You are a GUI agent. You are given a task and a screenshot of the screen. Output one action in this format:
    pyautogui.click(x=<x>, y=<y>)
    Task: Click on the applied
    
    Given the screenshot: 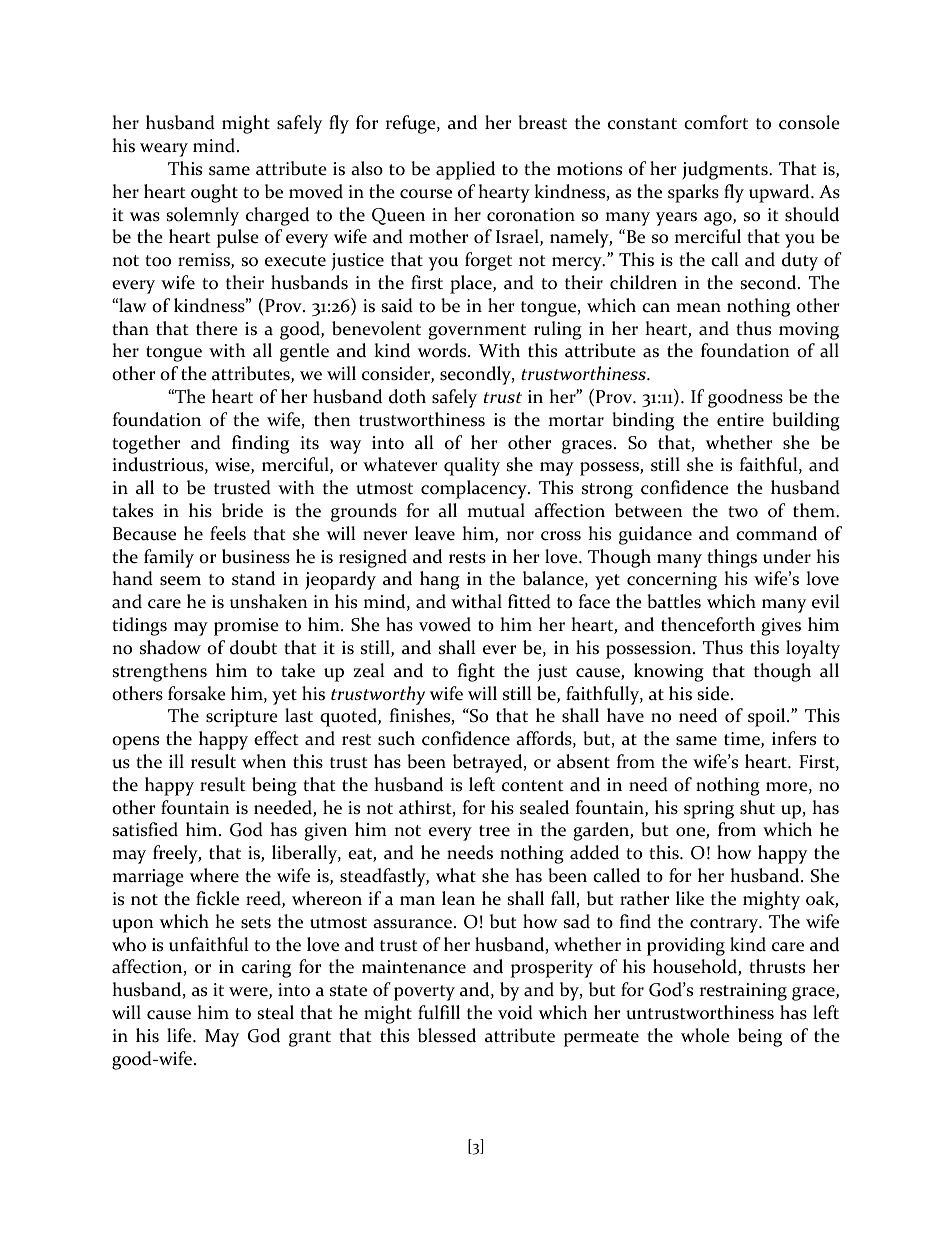 What is the action you would take?
    pyautogui.click(x=465, y=170)
